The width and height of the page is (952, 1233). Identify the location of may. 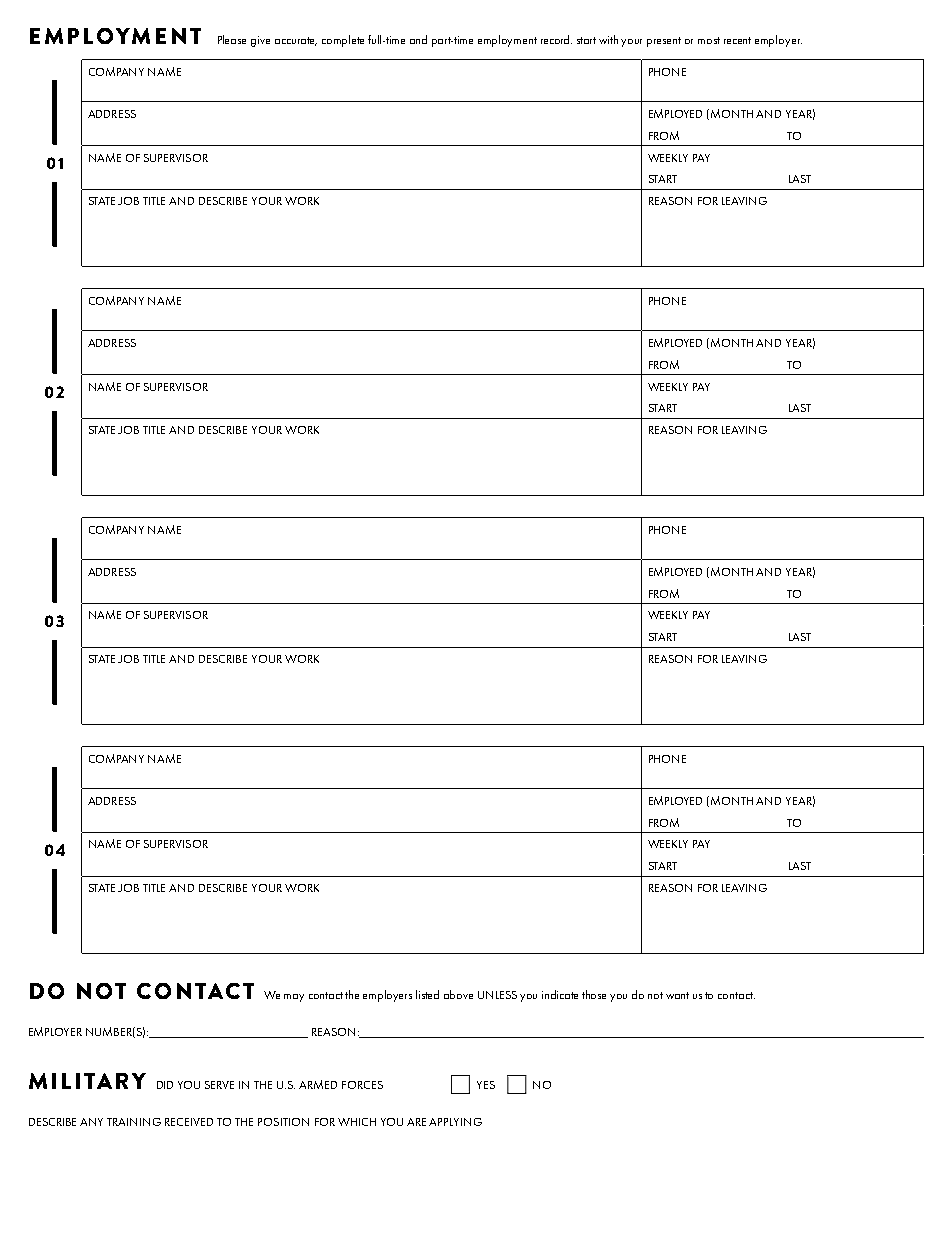
(294, 998).
